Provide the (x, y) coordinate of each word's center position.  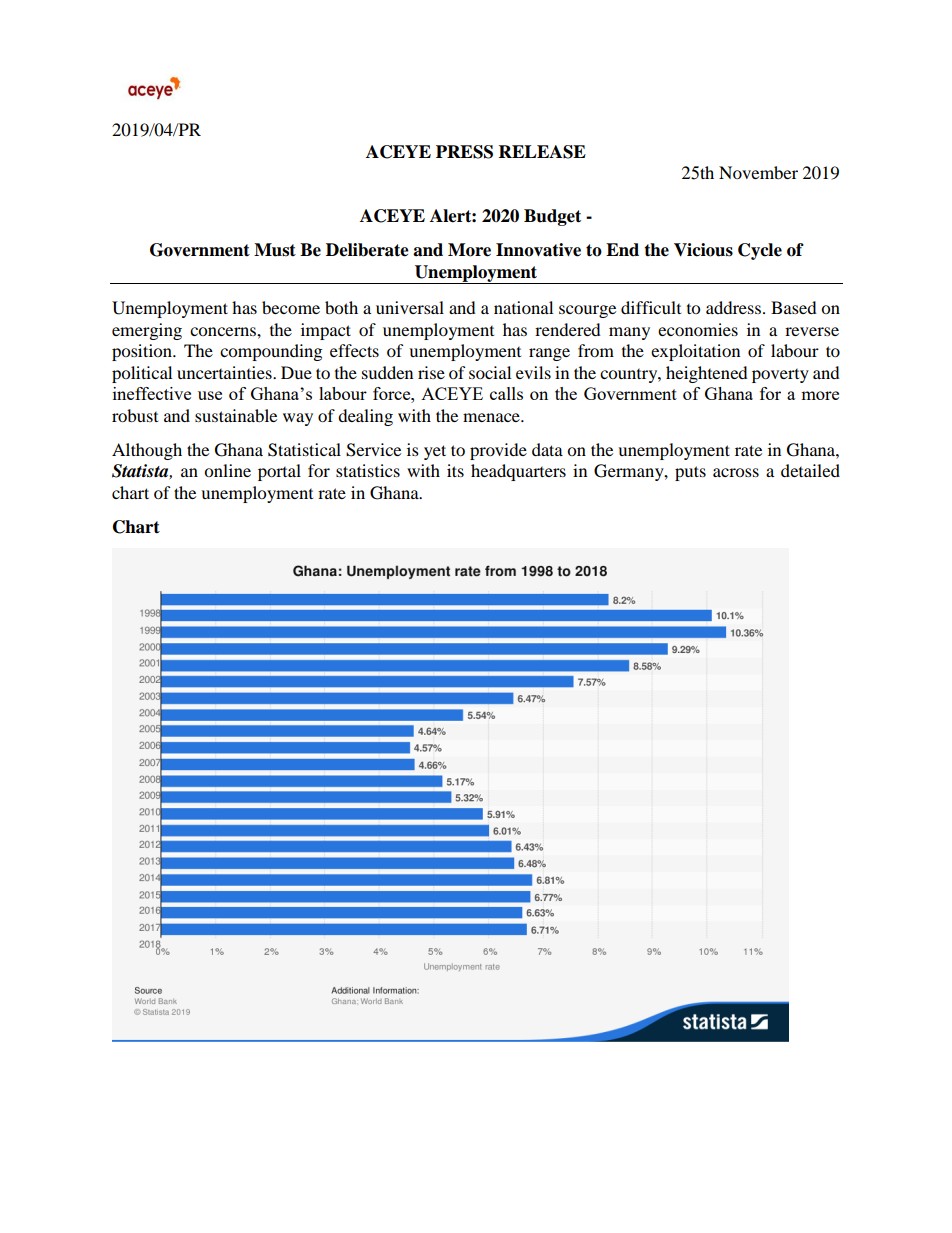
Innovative (538, 250)
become (291, 307)
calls (506, 393)
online (227, 470)
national (523, 307)
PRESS (464, 152)
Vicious (703, 250)
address (733, 307)
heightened (707, 374)
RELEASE (542, 152)
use (210, 395)
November (758, 172)
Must (275, 250)
